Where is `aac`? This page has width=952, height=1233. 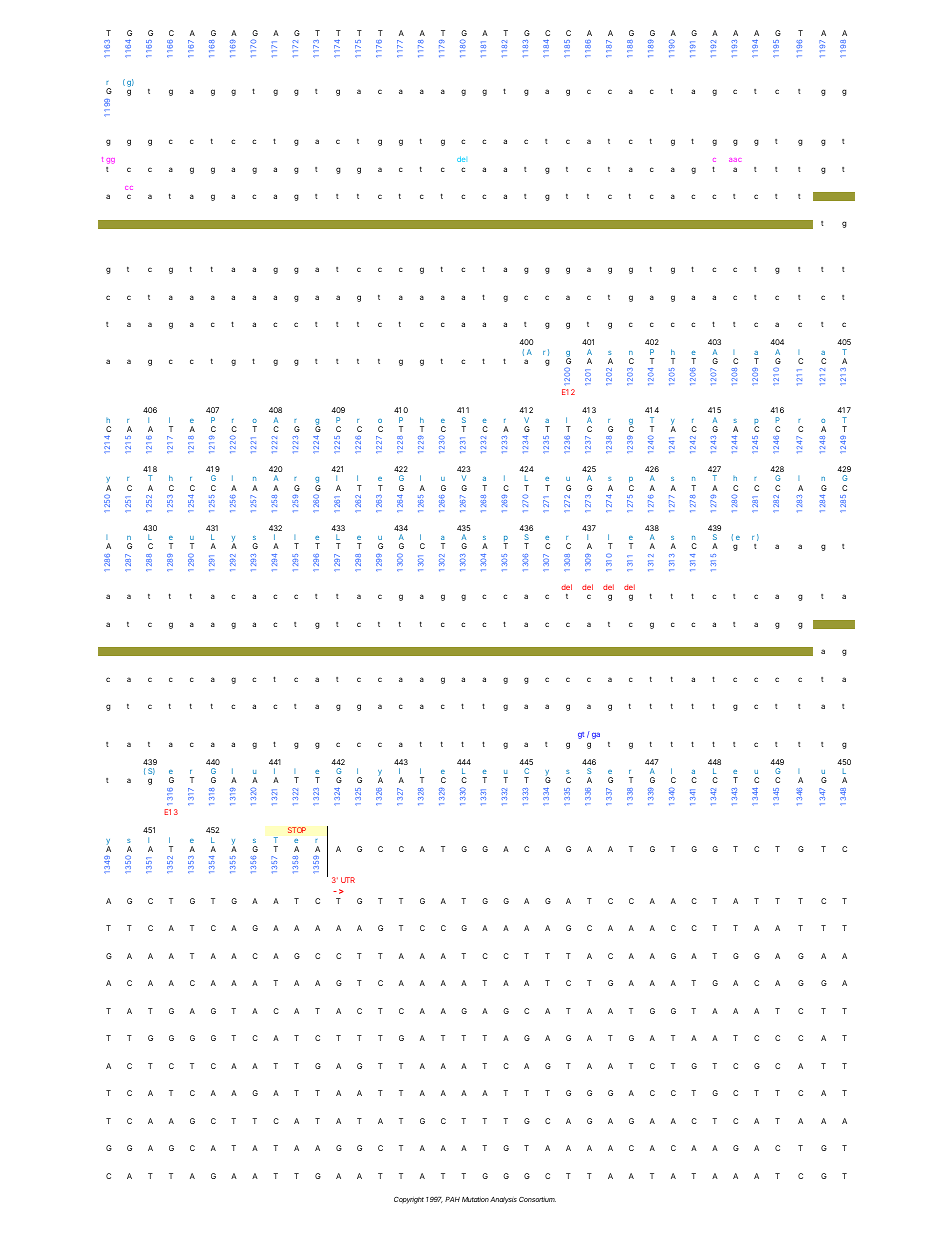 aac is located at coordinates (735, 160).
